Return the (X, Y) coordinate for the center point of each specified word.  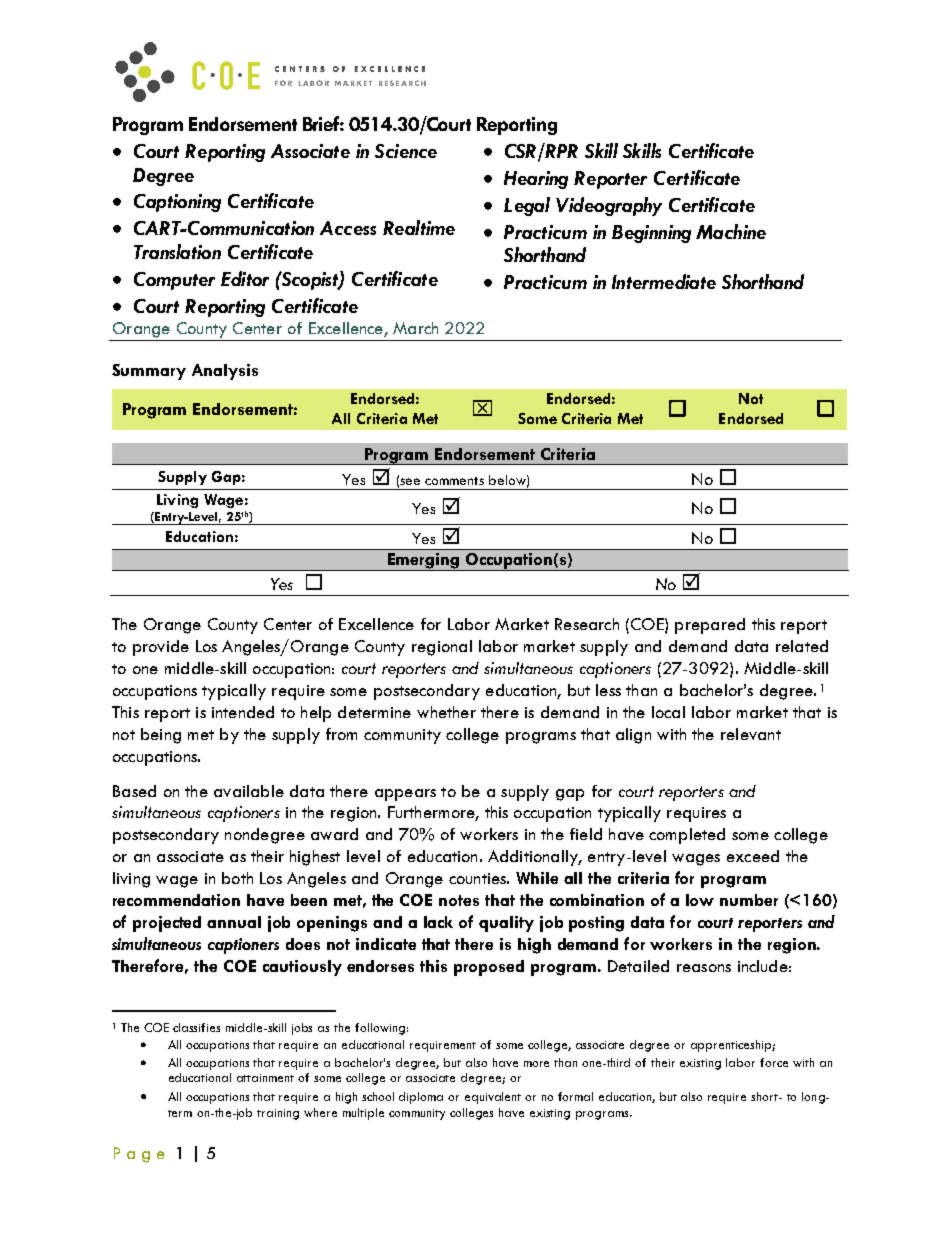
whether (446, 712)
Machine (731, 231)
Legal (527, 206)
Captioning (177, 203)
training (278, 1114)
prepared (710, 626)
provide (161, 648)
